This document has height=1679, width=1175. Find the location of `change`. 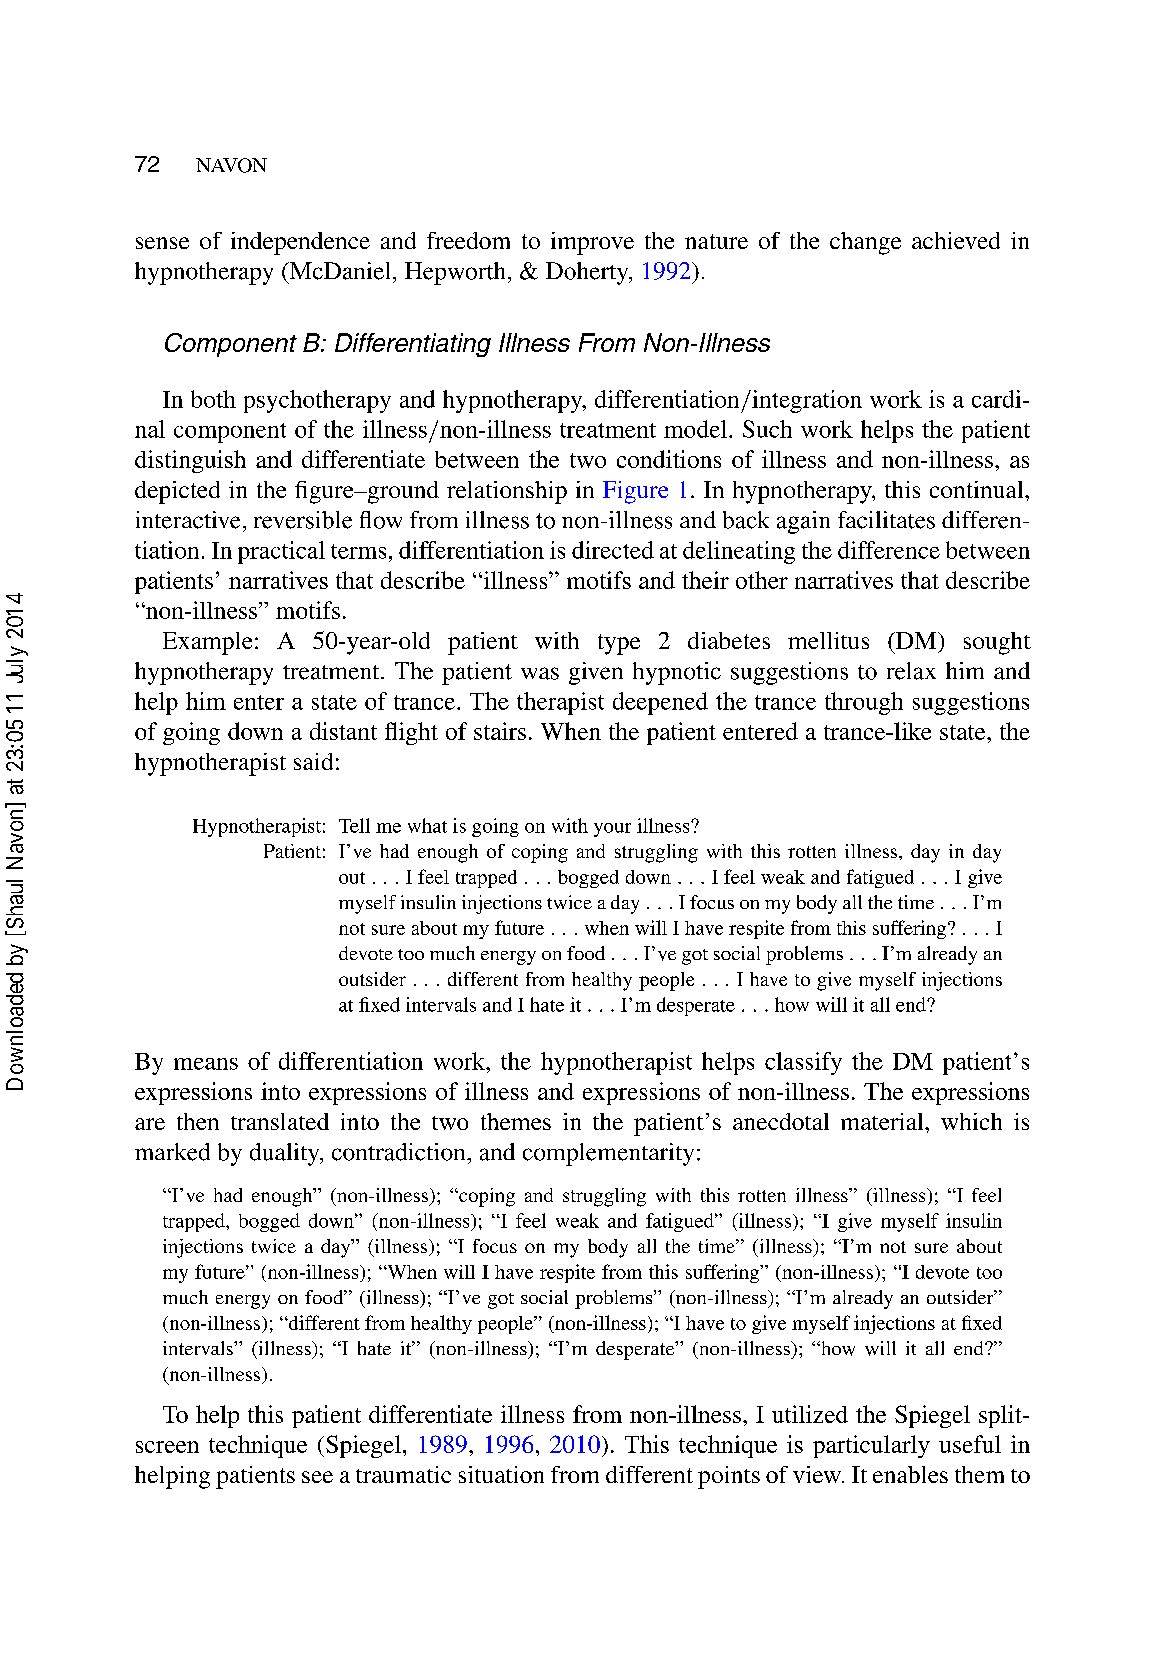

change is located at coordinates (865, 243).
